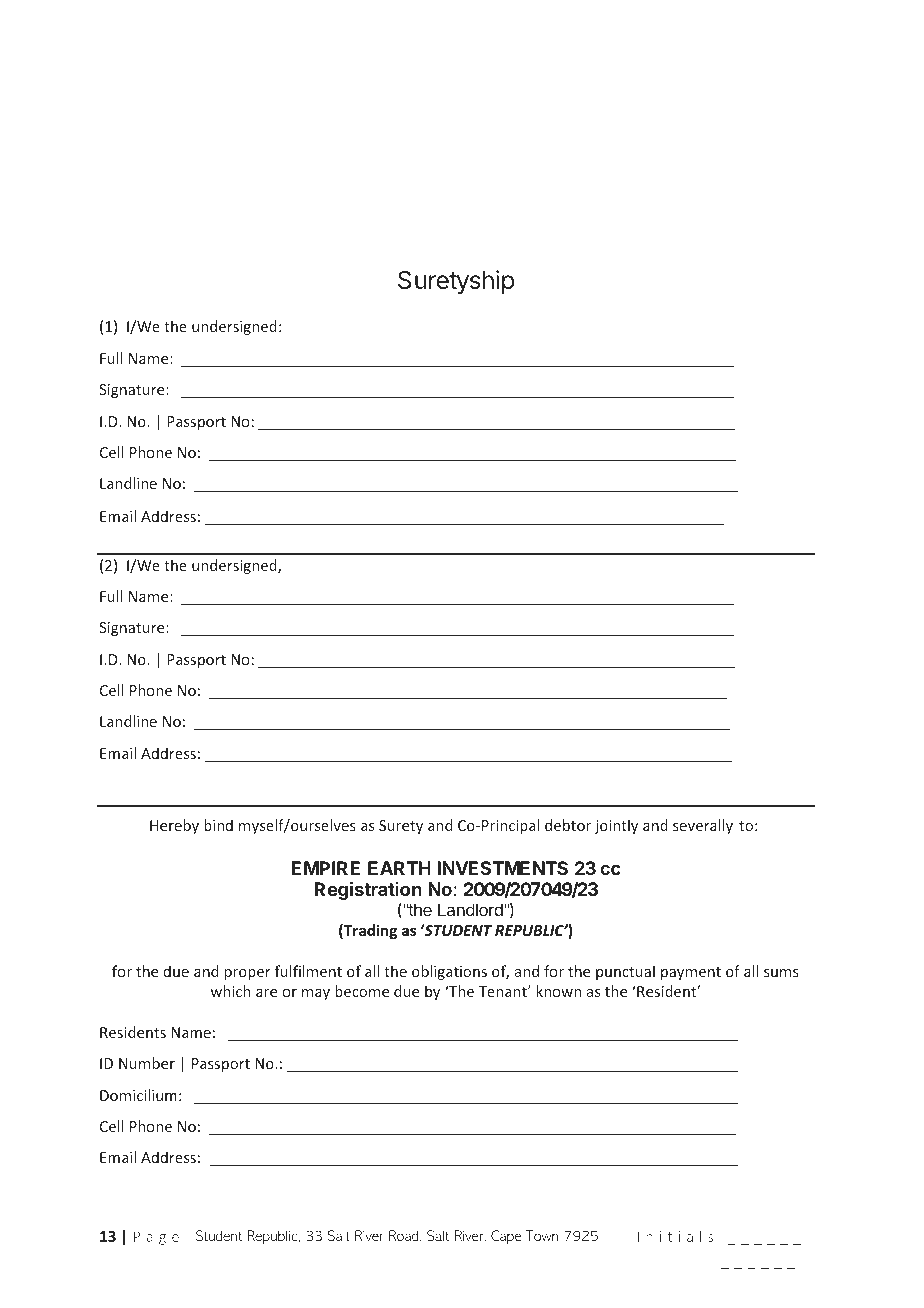 The image size is (924, 1308). What do you see at coordinates (218, 825) in the image?
I see `bind` at bounding box center [218, 825].
